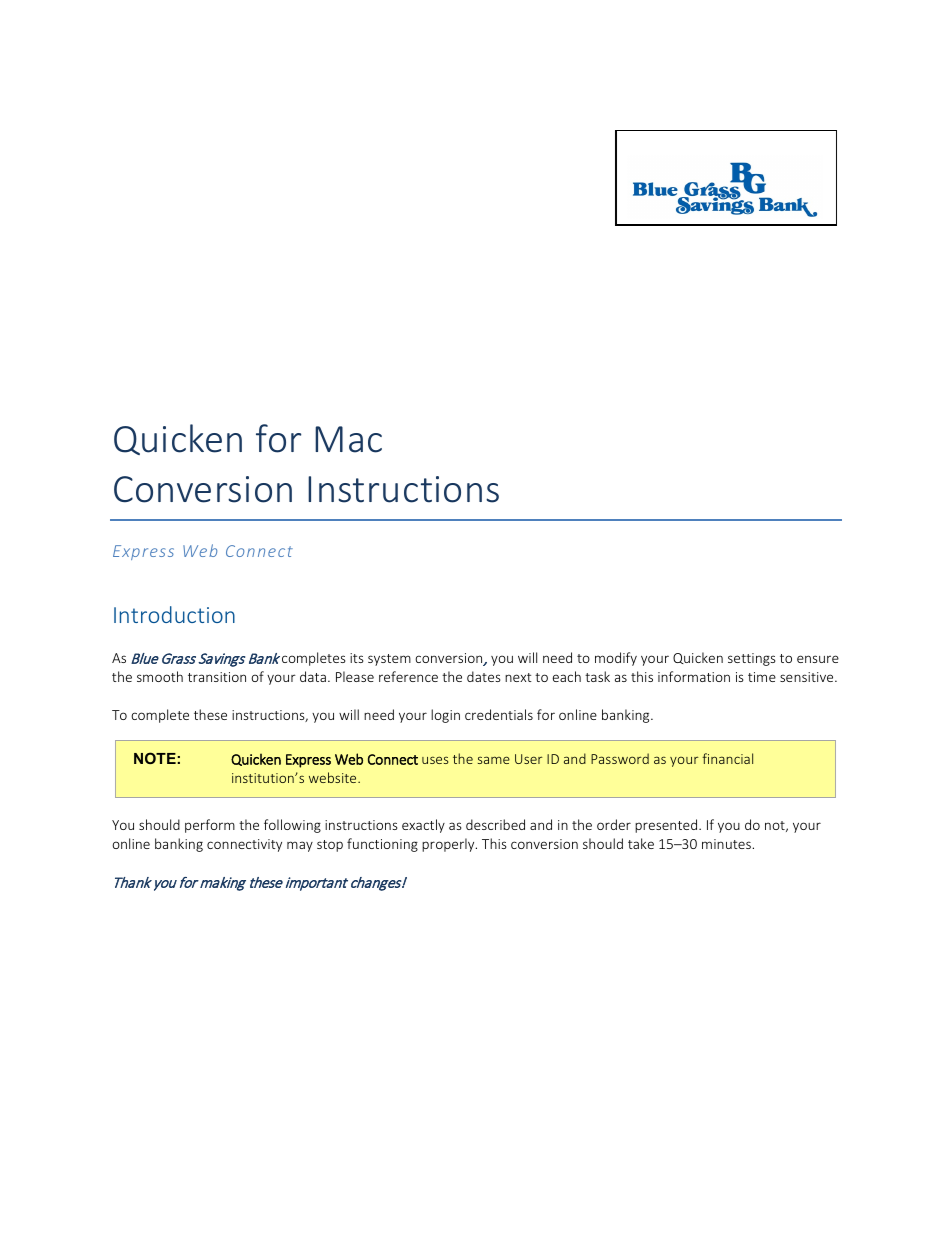 The width and height of the screenshot is (952, 1233). Describe the element at coordinates (495, 824) in the screenshot. I see `described` at that location.
